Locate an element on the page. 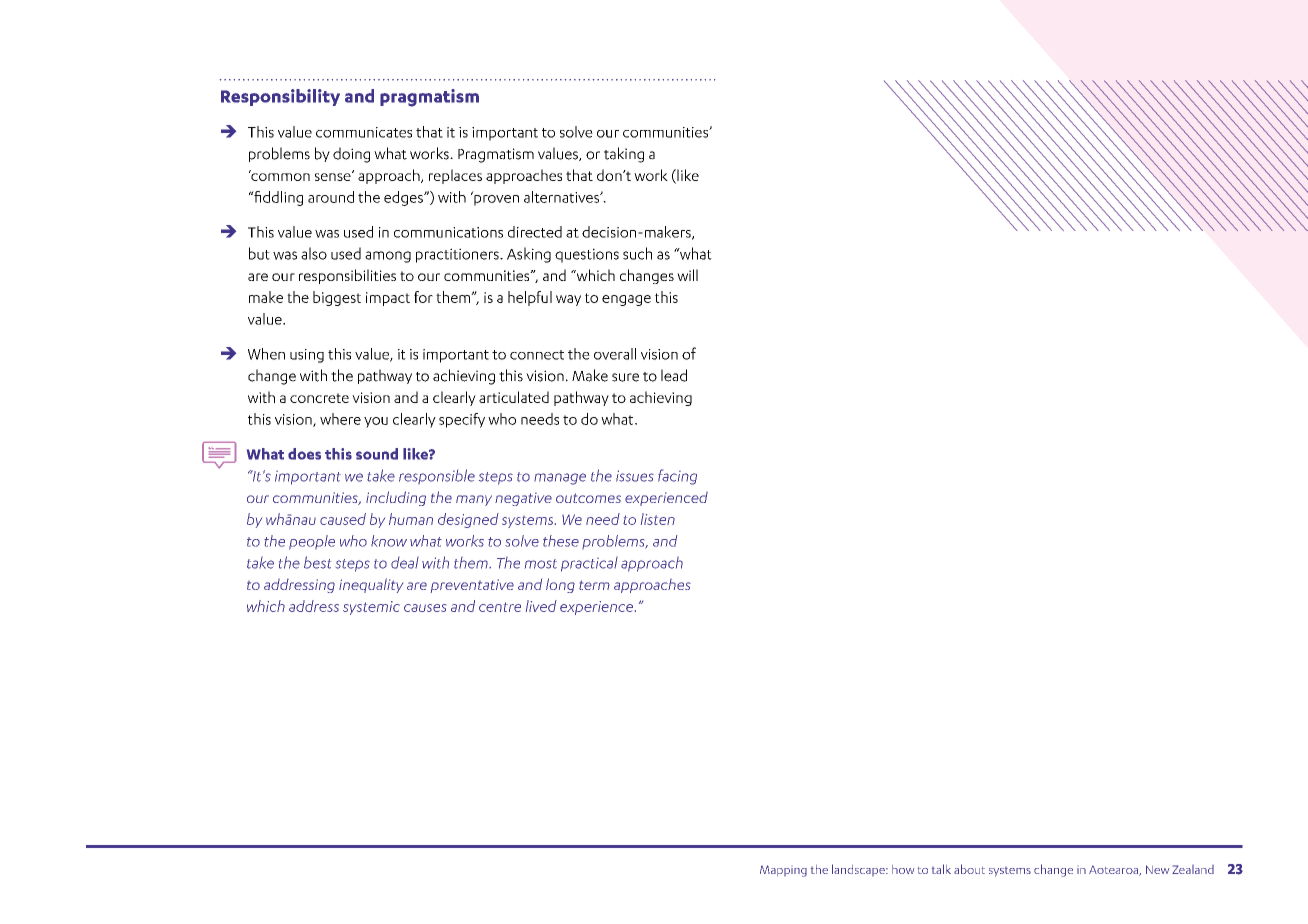 Image resolution: width=1308 pixels, height=924 pixels. impact is located at coordinates (388, 299).
